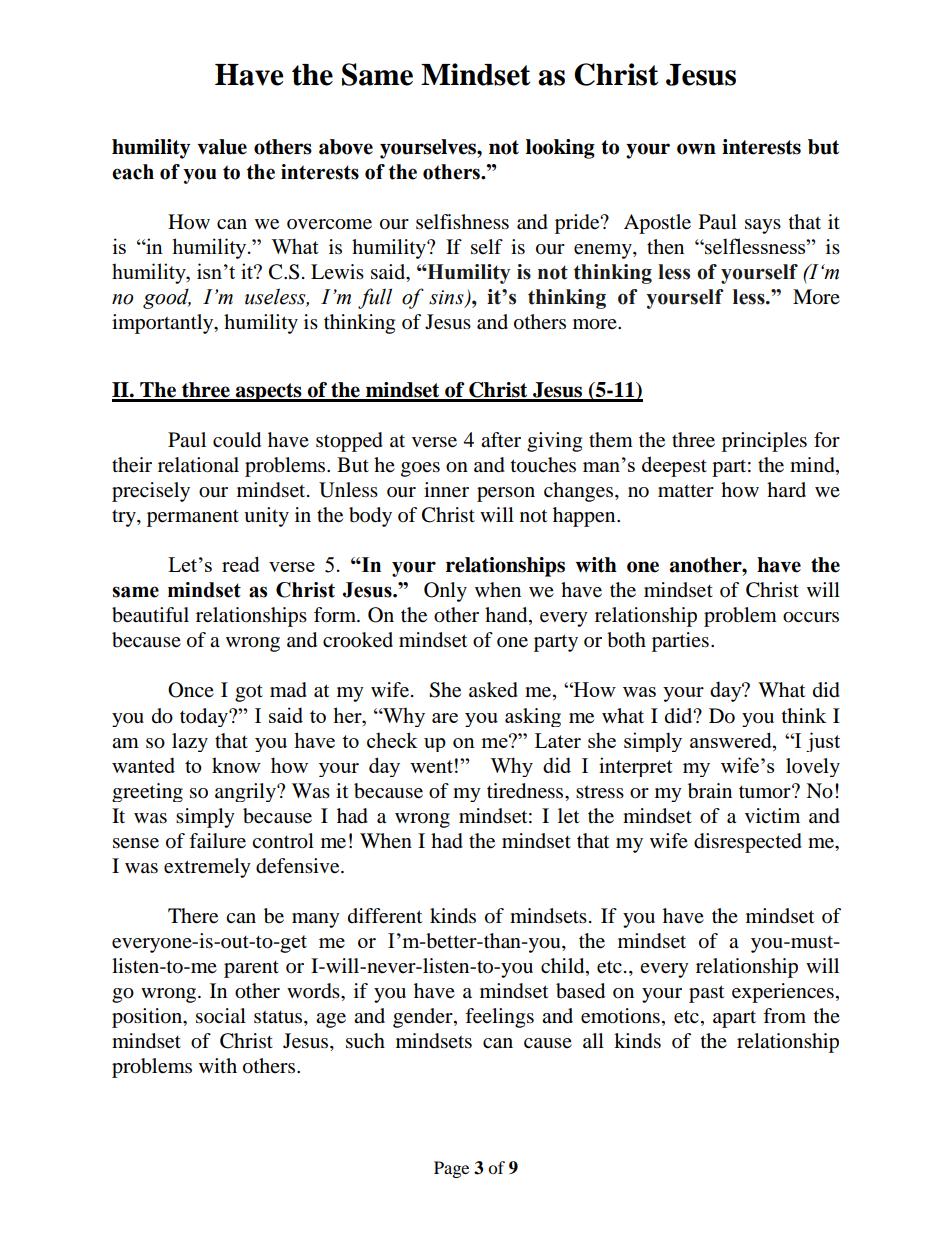  What do you see at coordinates (811, 617) in the document?
I see `occurs` at bounding box center [811, 617].
